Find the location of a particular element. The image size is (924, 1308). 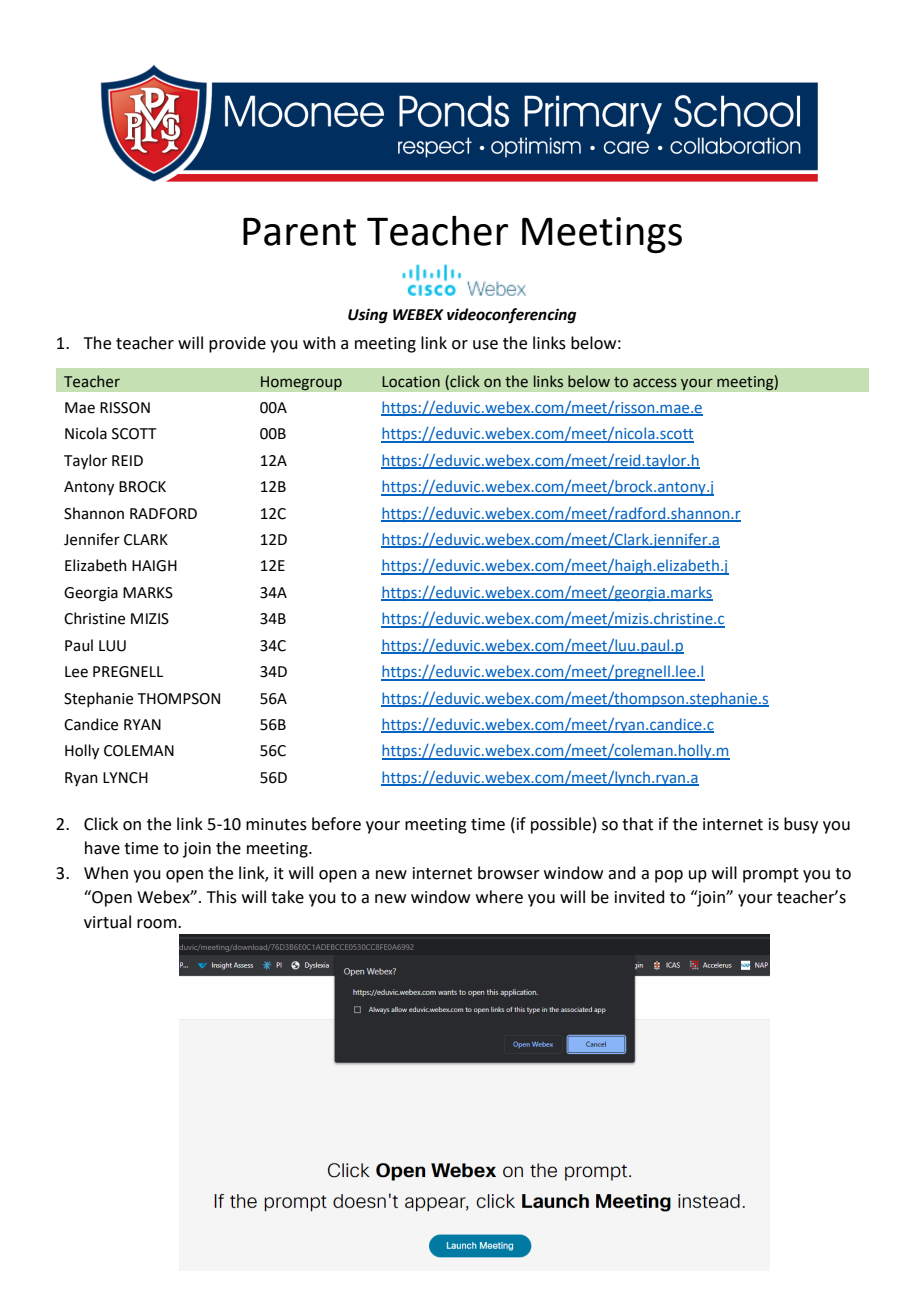

videoconferencing is located at coordinates (511, 316).
